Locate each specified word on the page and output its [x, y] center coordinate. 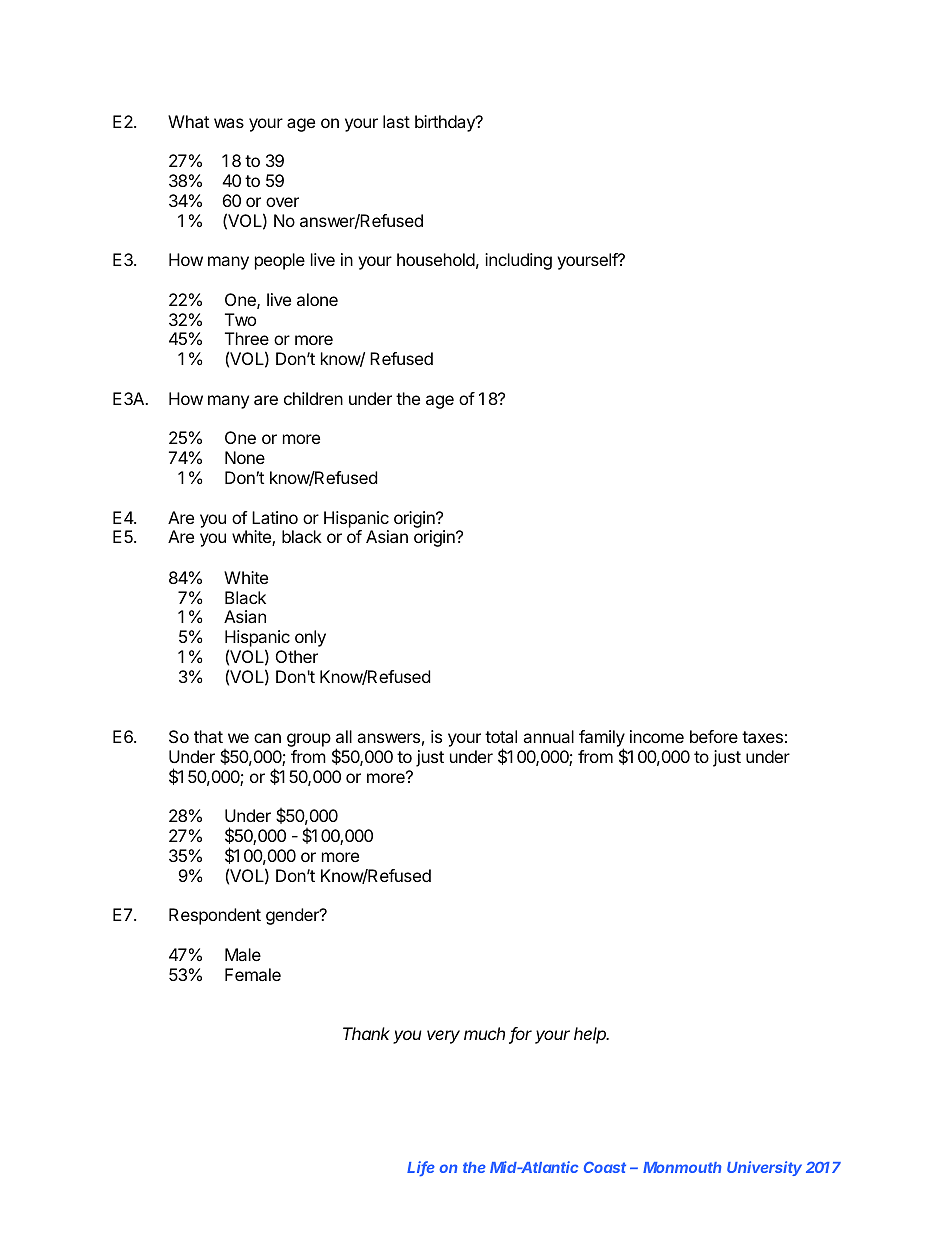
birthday [446, 123]
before [714, 736]
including [518, 261]
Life [421, 1168]
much [484, 1033]
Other [297, 656]
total [501, 736]
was [229, 123]
